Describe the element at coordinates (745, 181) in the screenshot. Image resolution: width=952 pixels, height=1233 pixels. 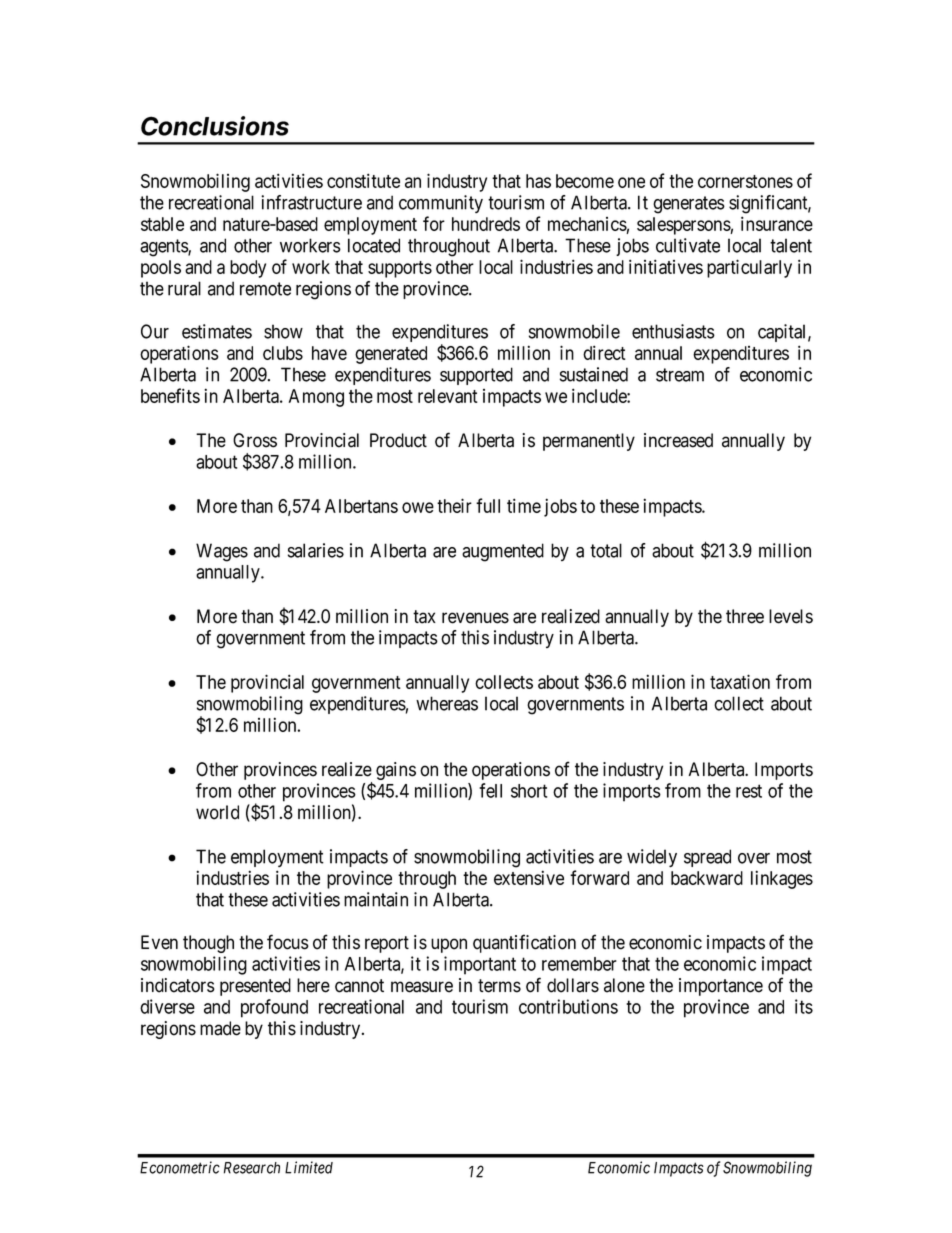
I see `cornerstones` at that location.
